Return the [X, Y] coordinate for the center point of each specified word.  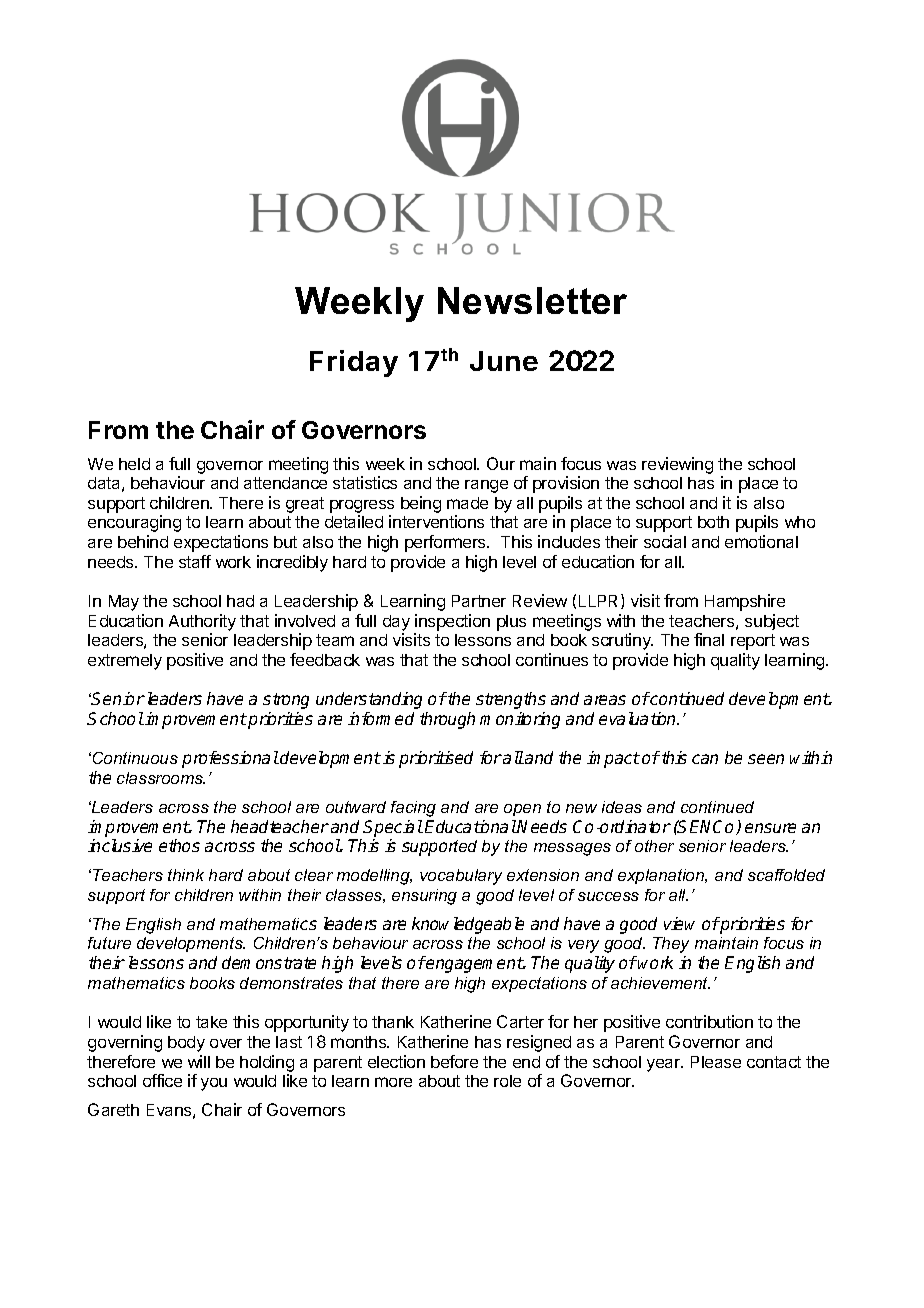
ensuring [424, 897]
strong [286, 701]
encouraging [134, 523]
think [186, 875]
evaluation [639, 718]
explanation [662, 876]
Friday [354, 363]
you [214, 1084]
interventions [436, 521]
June [504, 361]
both [713, 522]
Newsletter [532, 300]
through [447, 720]
